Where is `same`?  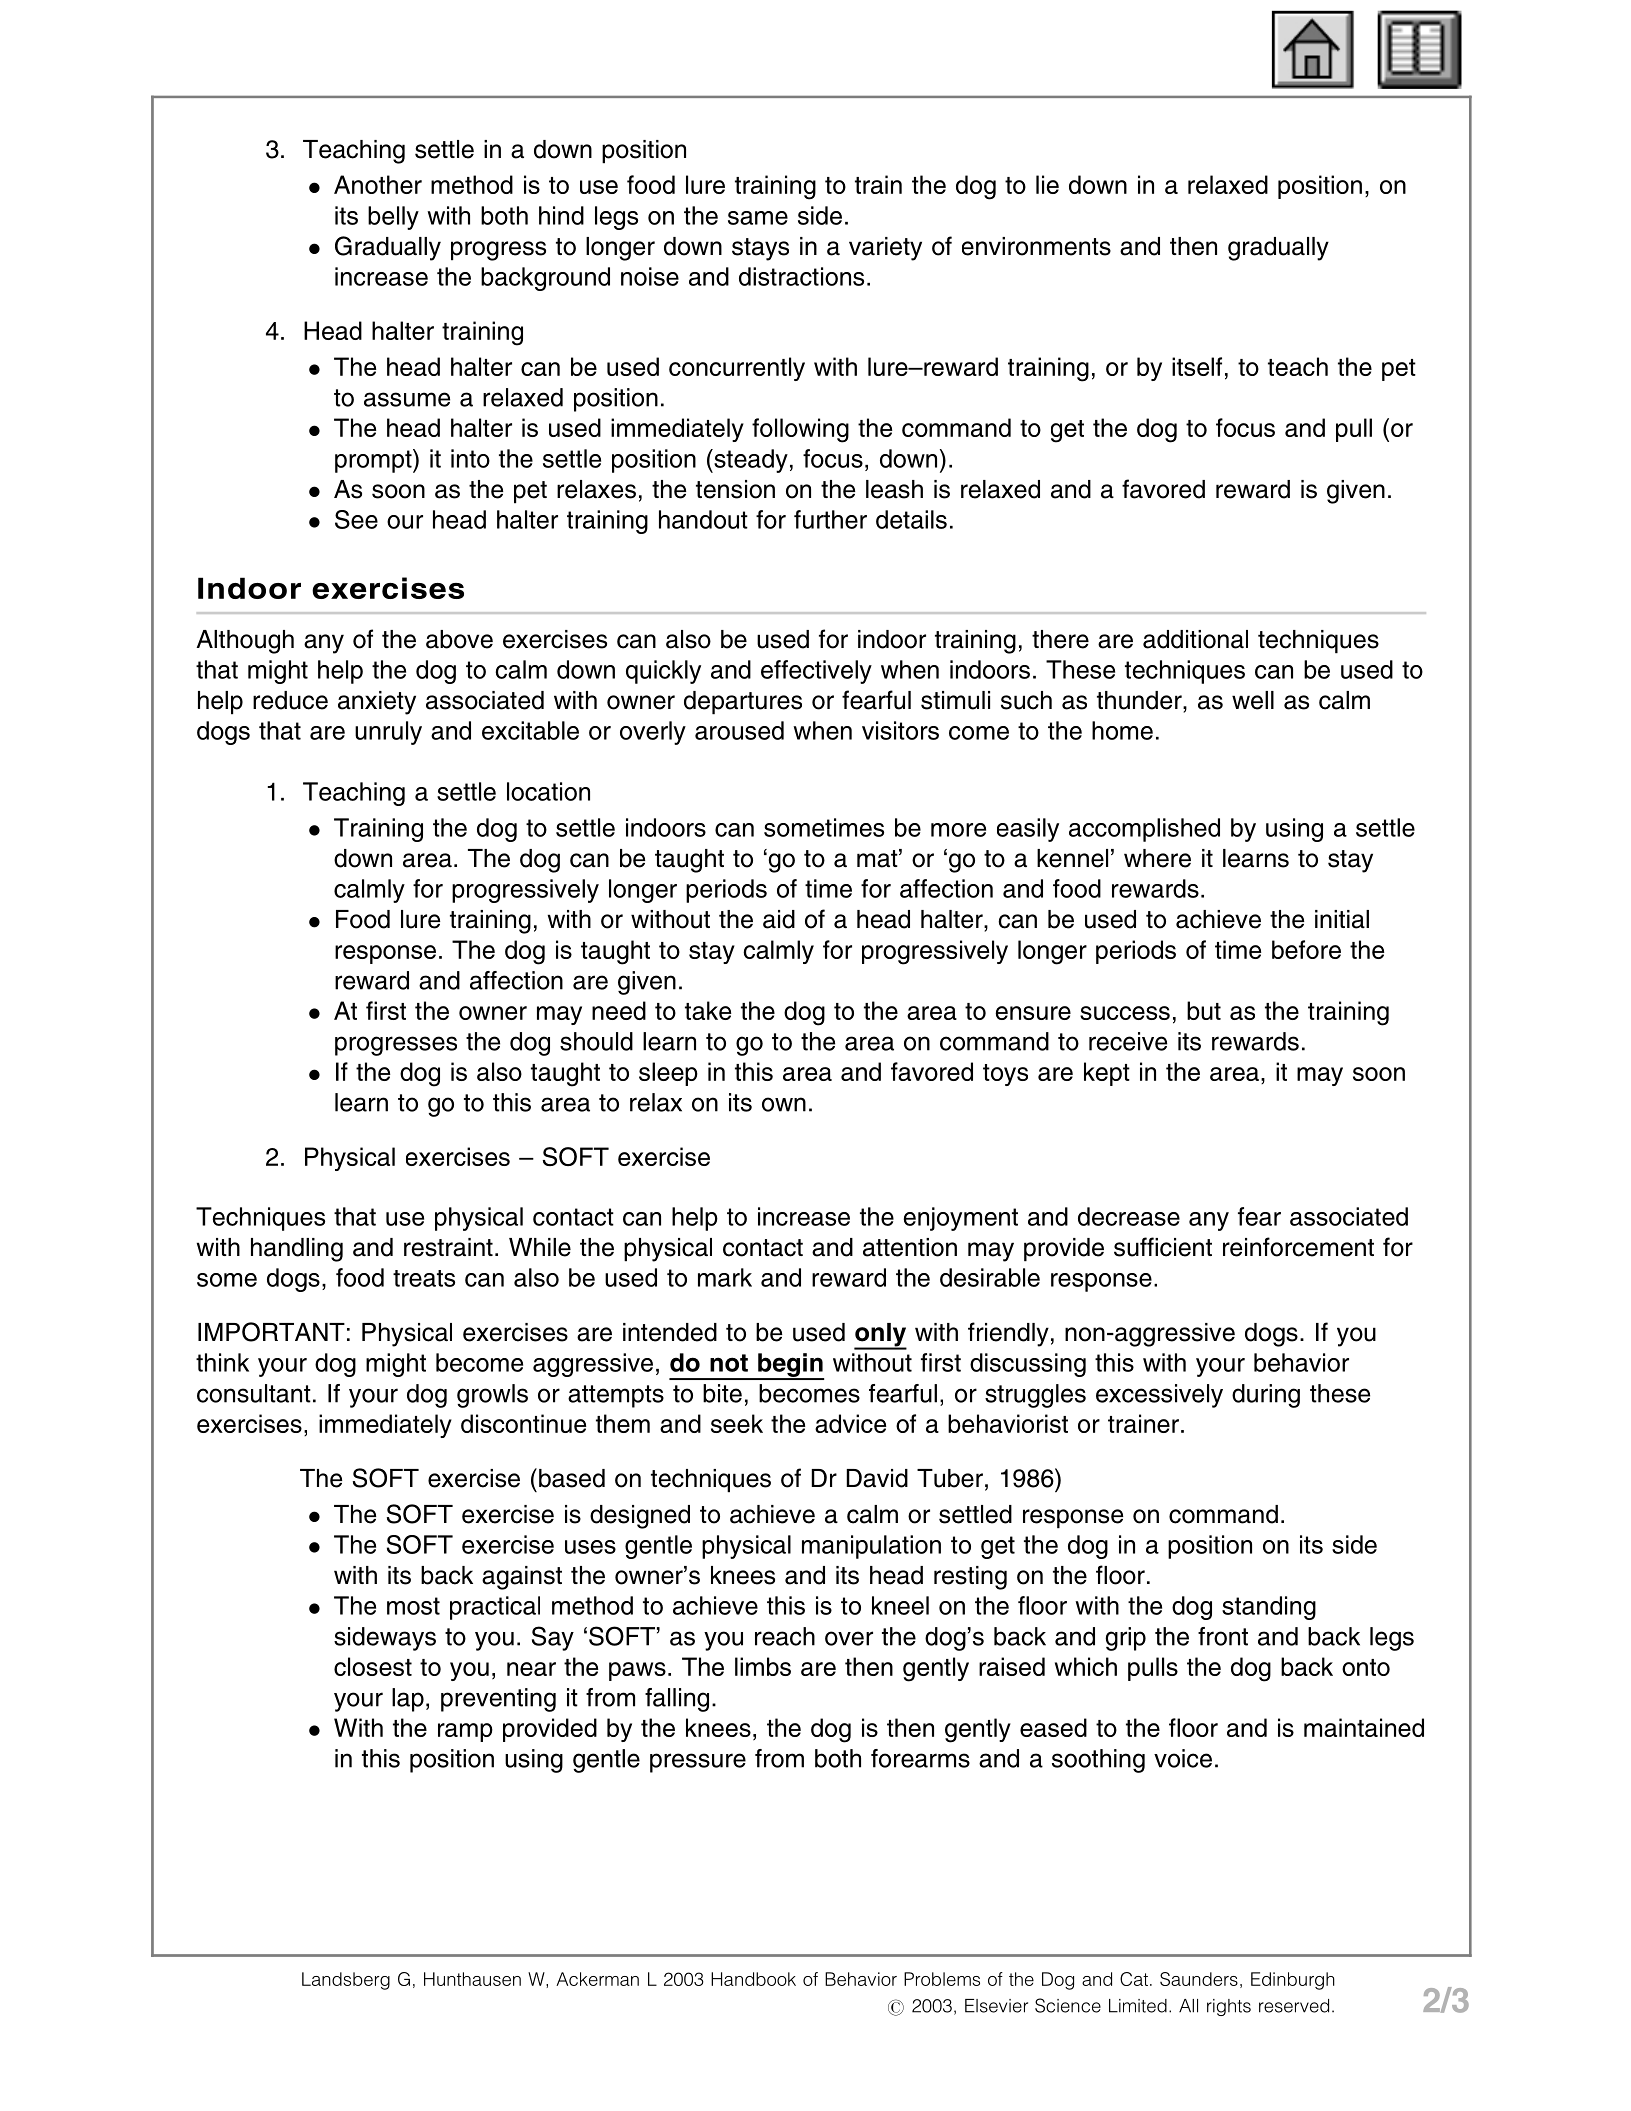
same is located at coordinates (758, 218).
